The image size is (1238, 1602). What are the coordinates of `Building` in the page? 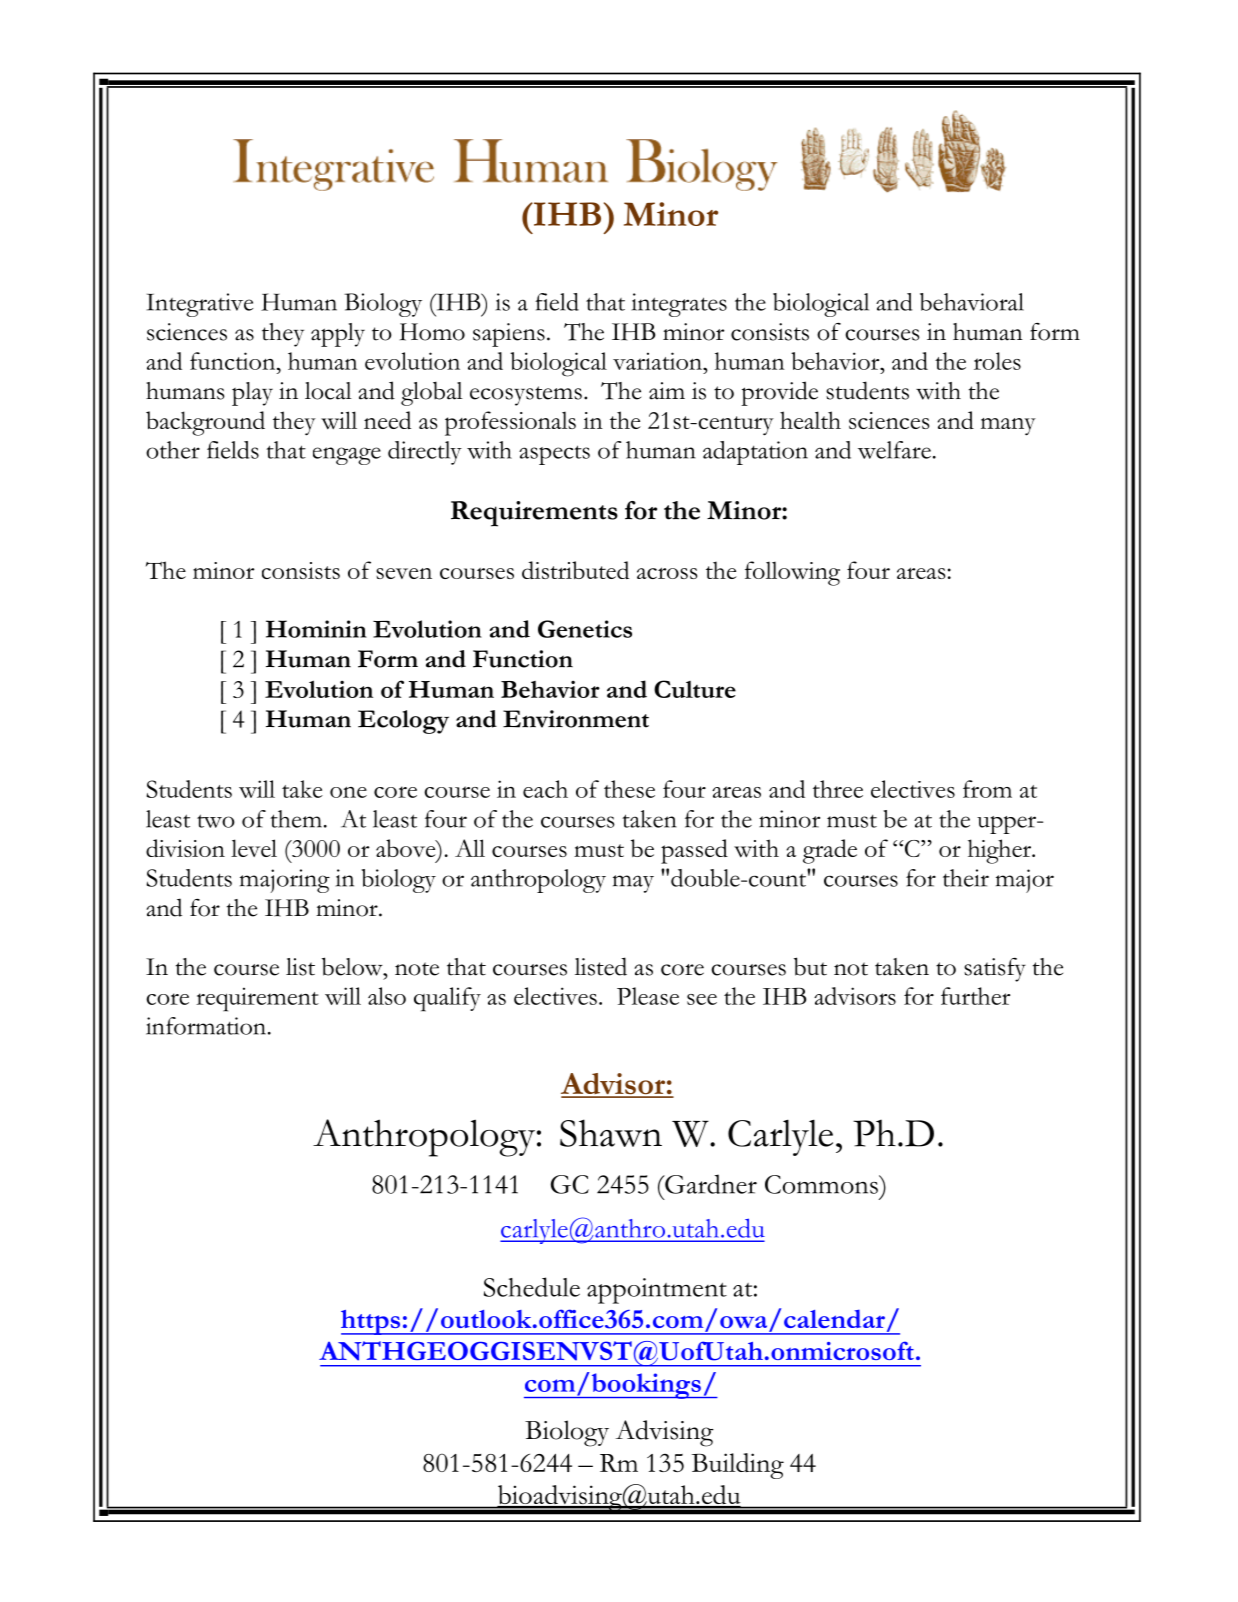 It's located at (738, 1466).
